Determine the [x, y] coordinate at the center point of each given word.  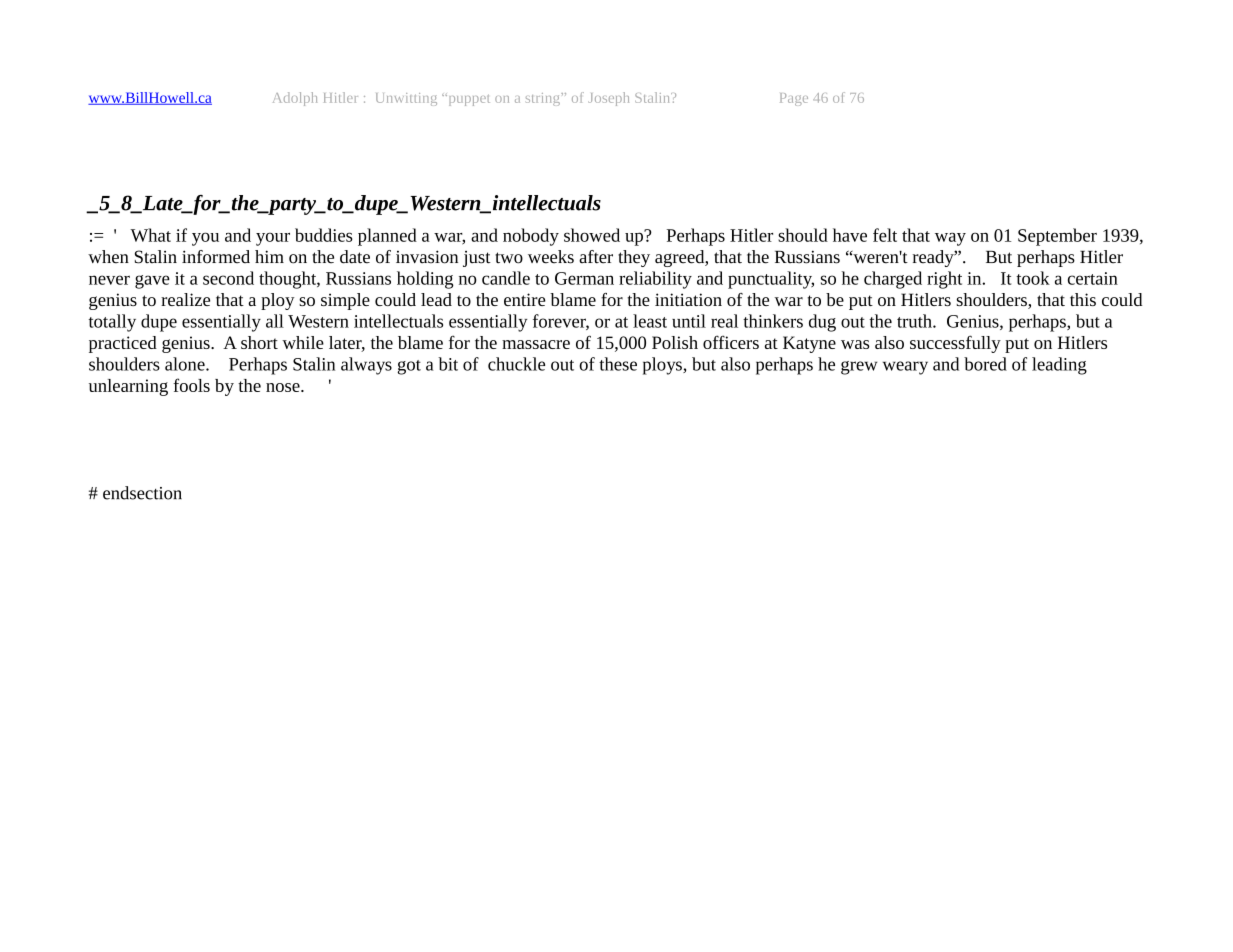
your [273, 239]
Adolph [295, 99]
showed [592, 235]
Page [794, 99]
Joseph [609, 99]
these [618, 364]
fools [191, 385]
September [1057, 237]
